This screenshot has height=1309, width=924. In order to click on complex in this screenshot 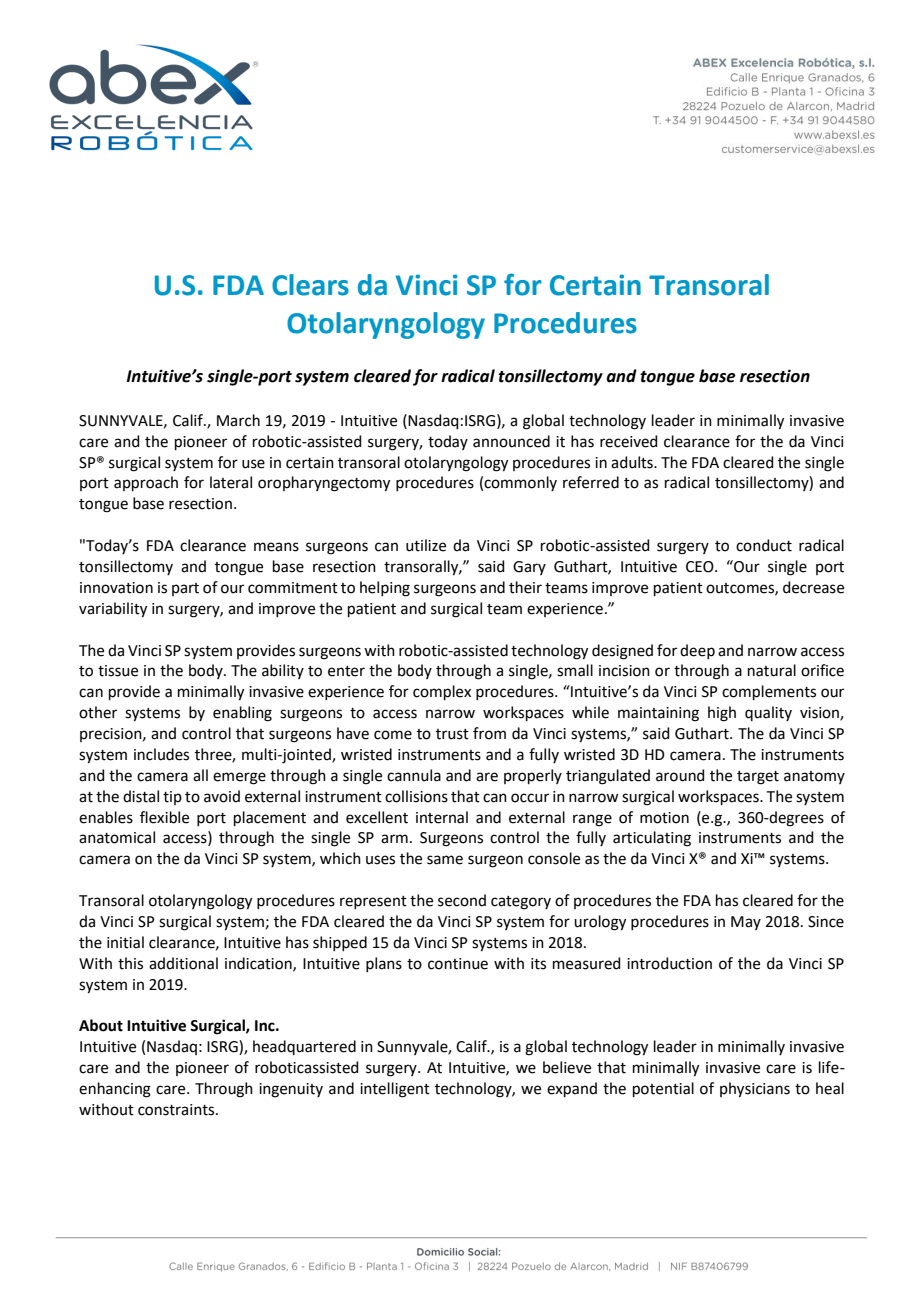, I will do `click(442, 692)`.
